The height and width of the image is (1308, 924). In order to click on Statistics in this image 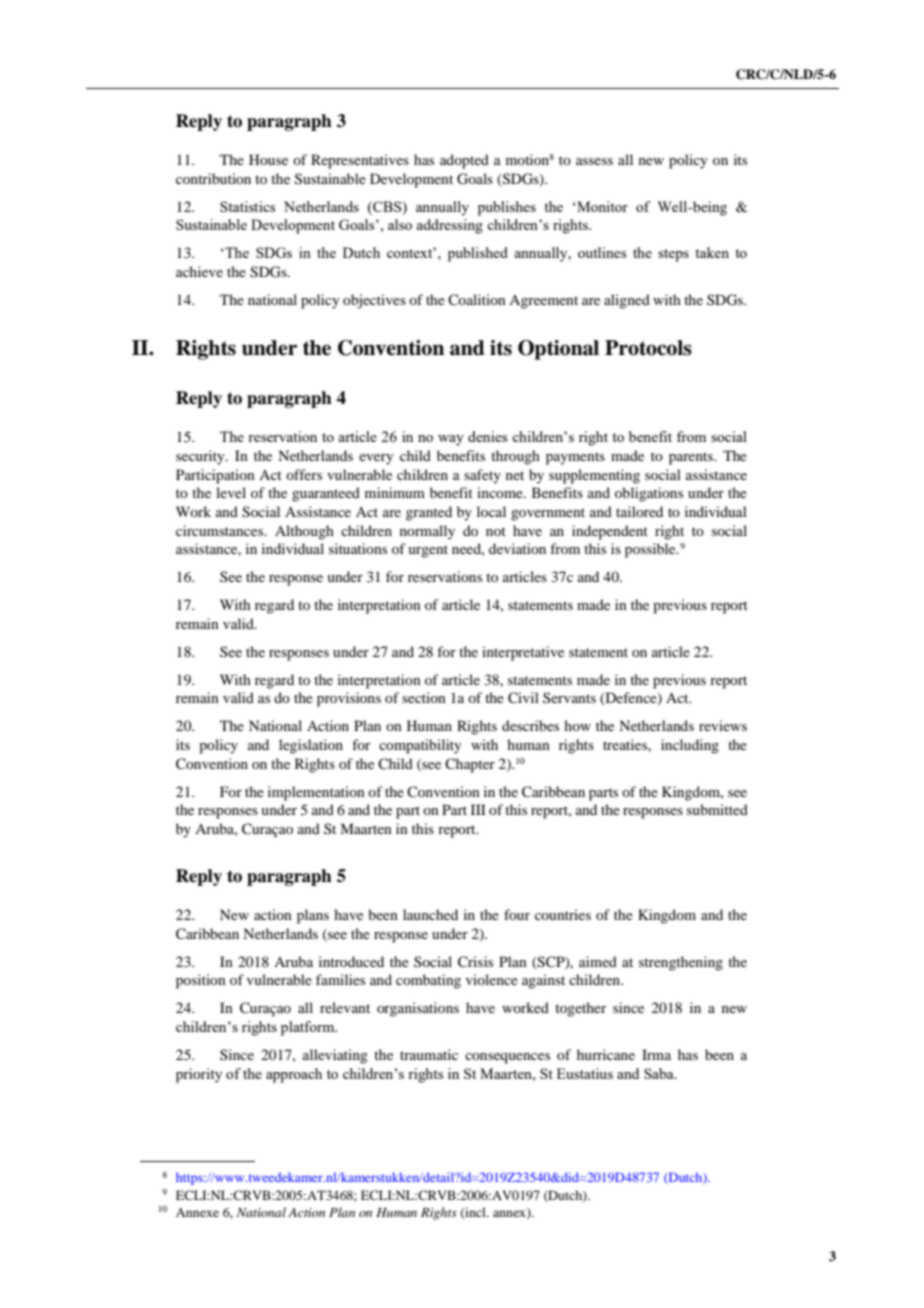, I will do `click(247, 206)`.
